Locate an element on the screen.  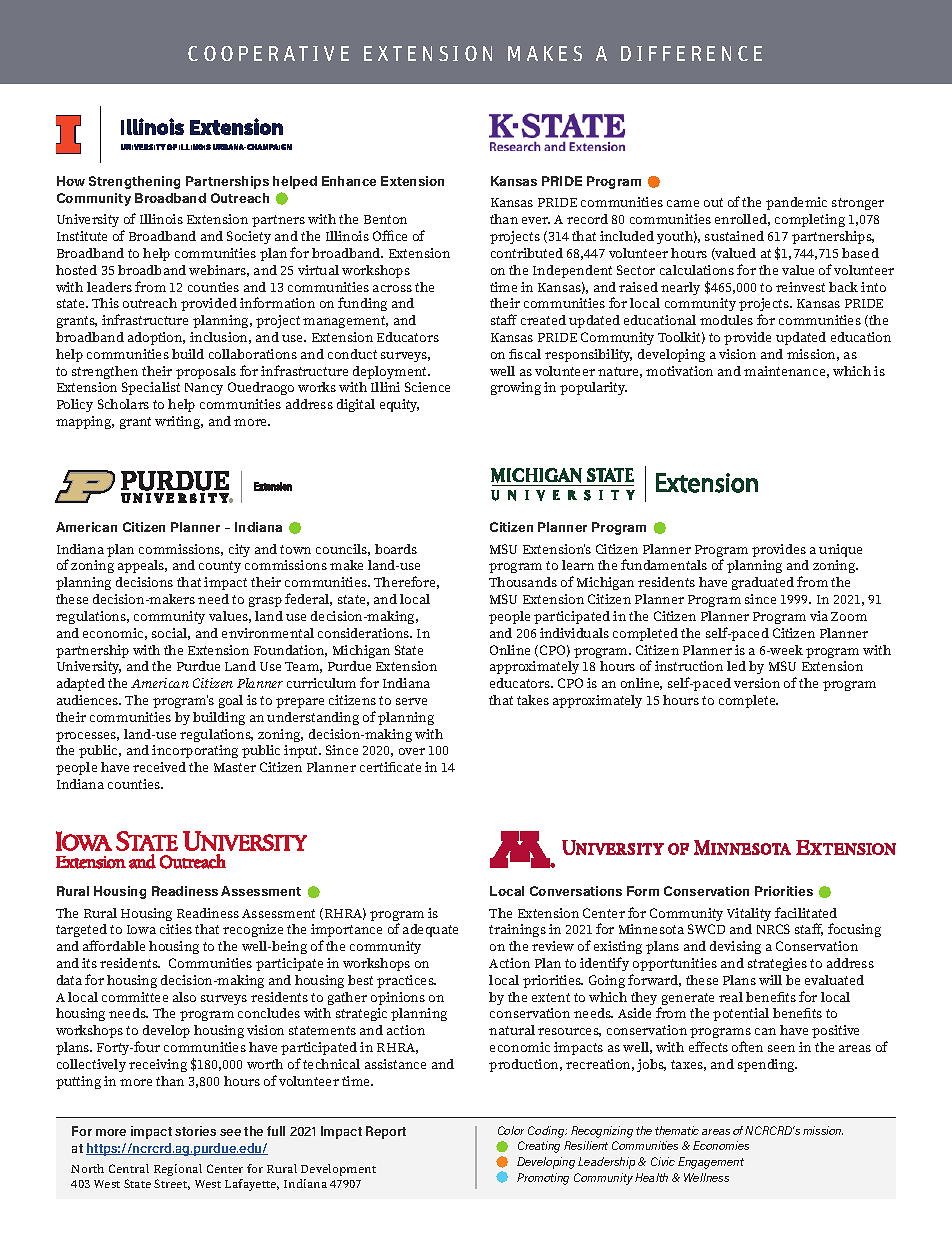
via is located at coordinates (819, 616).
